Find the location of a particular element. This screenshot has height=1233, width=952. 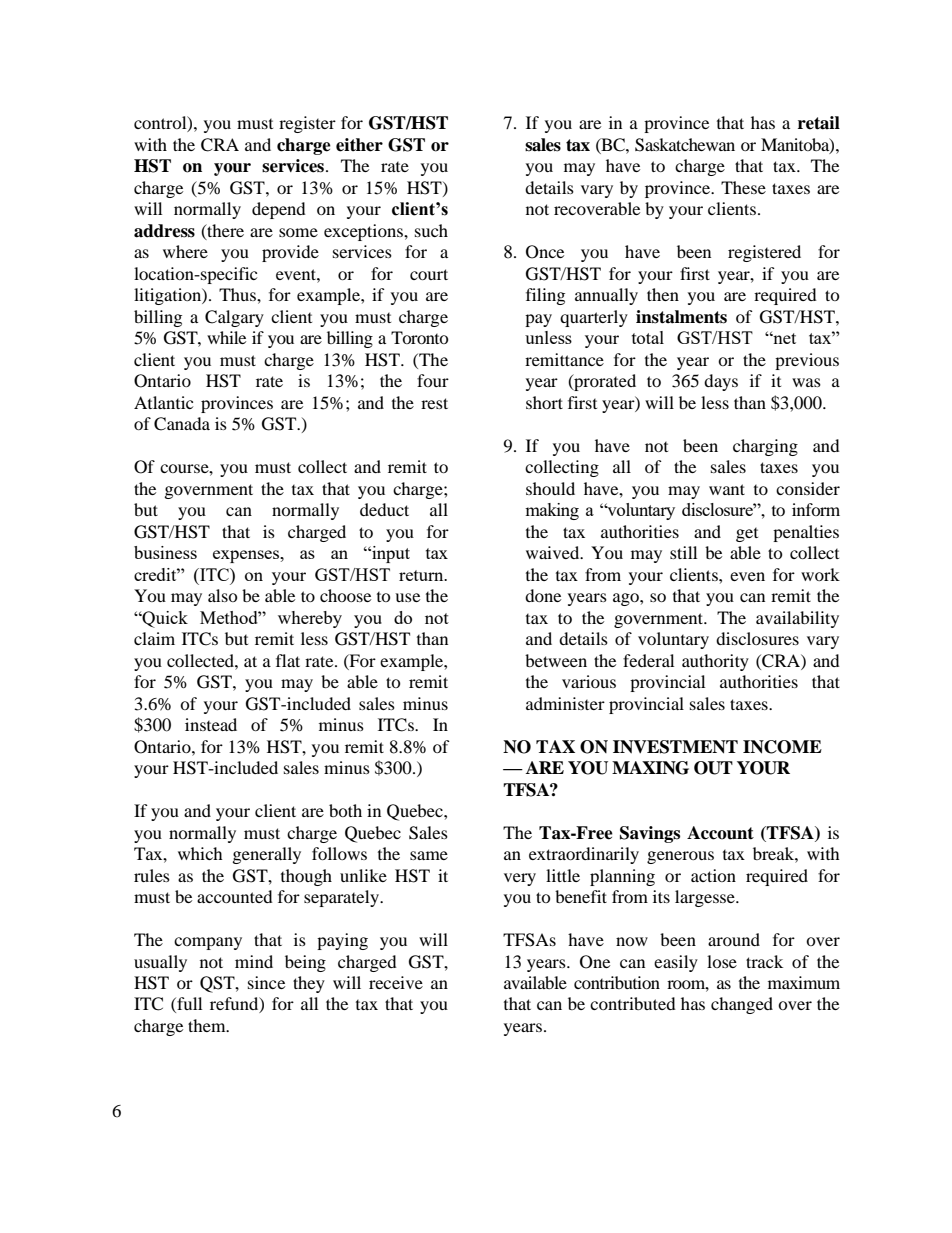

rest is located at coordinates (434, 403).
